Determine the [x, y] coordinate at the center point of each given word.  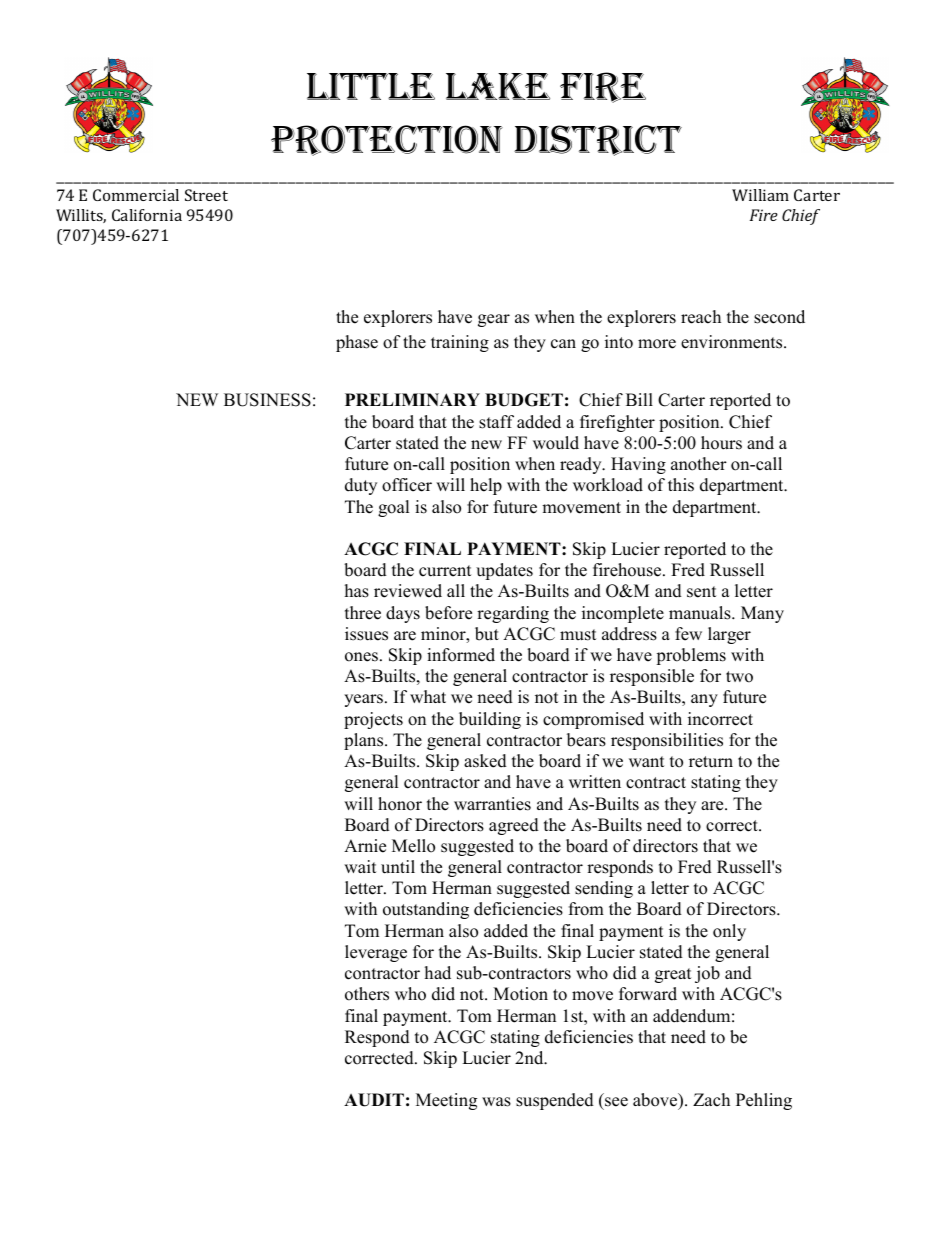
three [363, 613]
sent [702, 592]
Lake [498, 86]
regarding [513, 614]
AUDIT [374, 1100]
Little [371, 86]
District [598, 140]
